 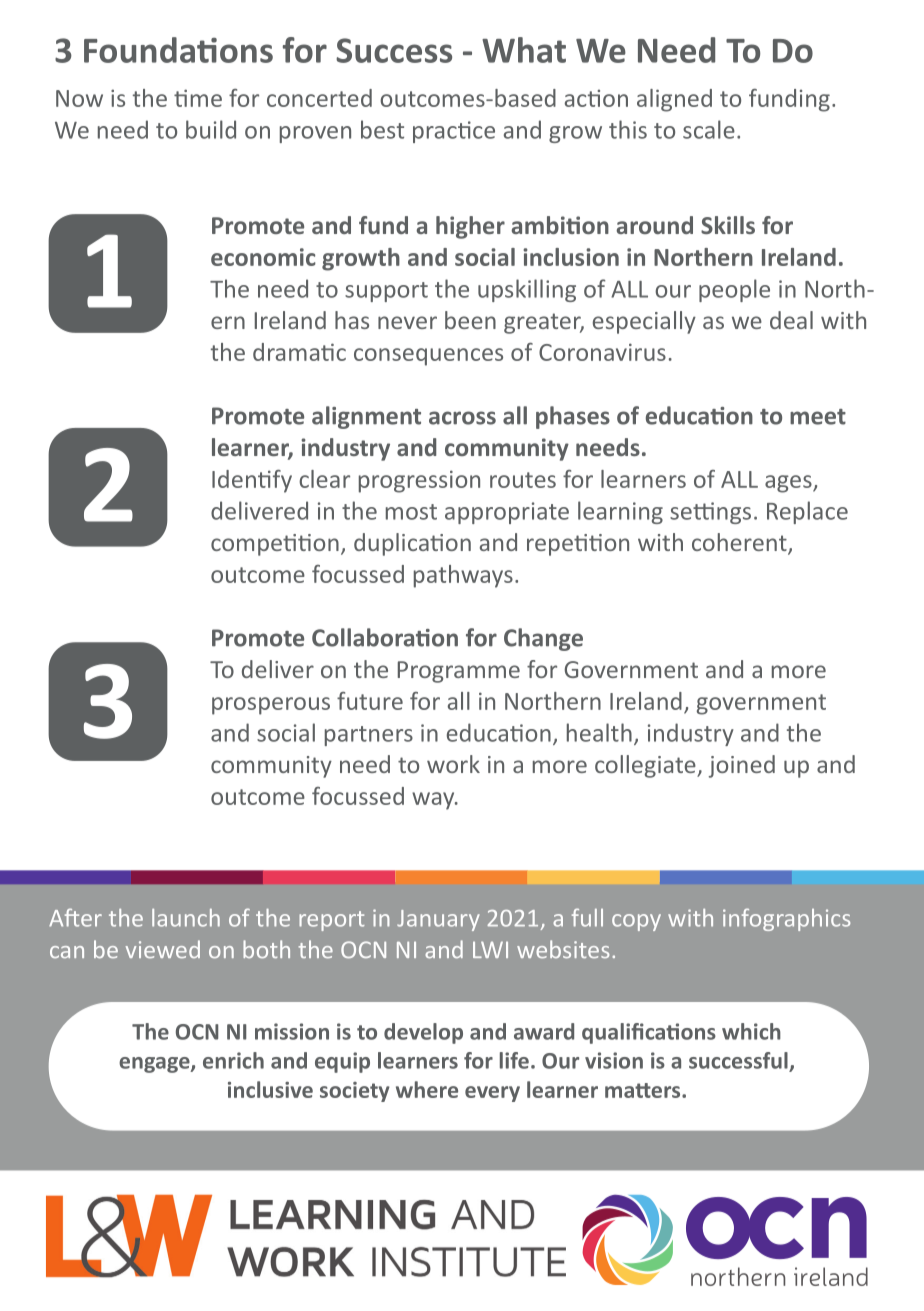 I want to click on practice, so click(x=454, y=132).
